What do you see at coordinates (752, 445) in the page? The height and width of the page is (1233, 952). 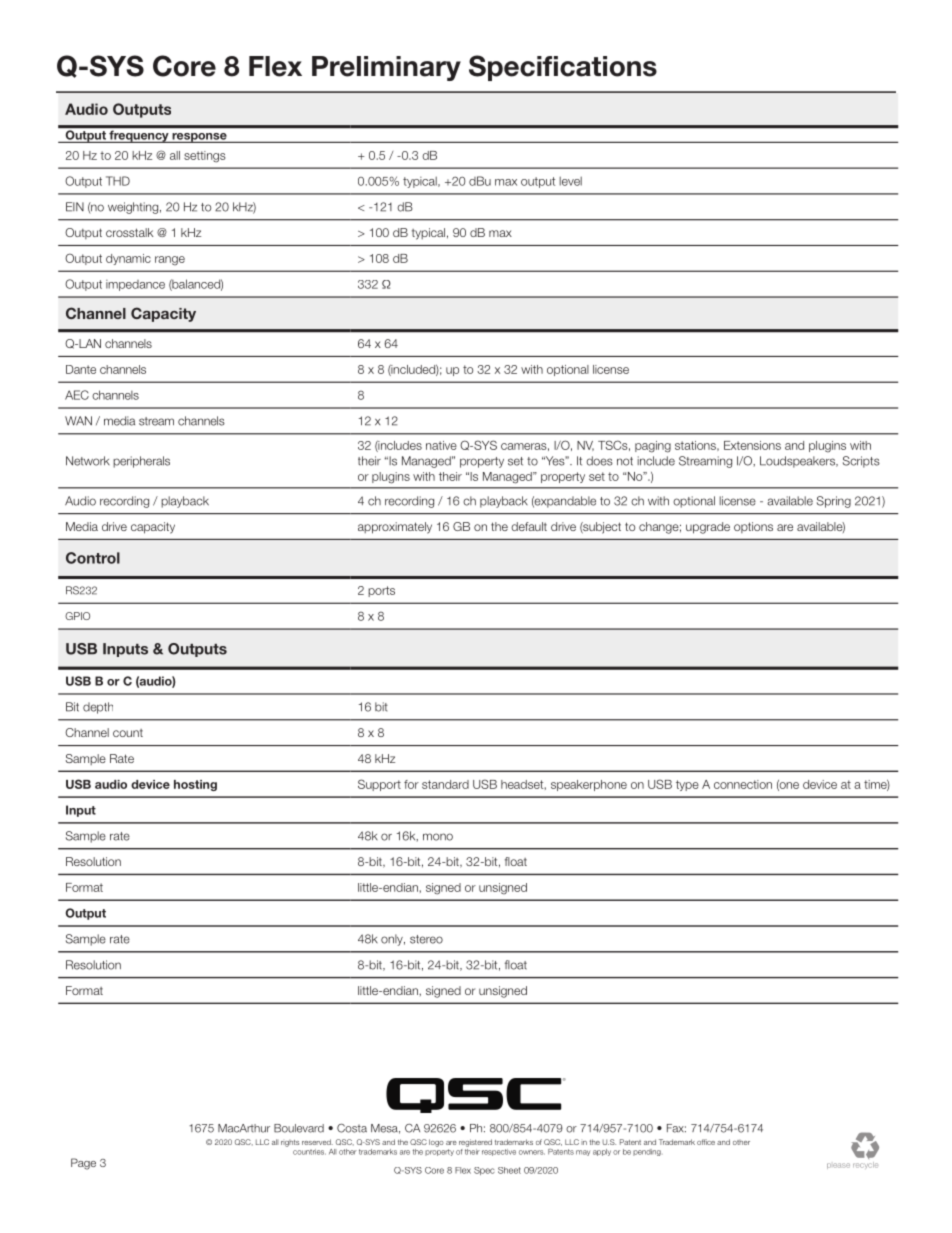 I see `Extensions` at bounding box center [752, 445].
